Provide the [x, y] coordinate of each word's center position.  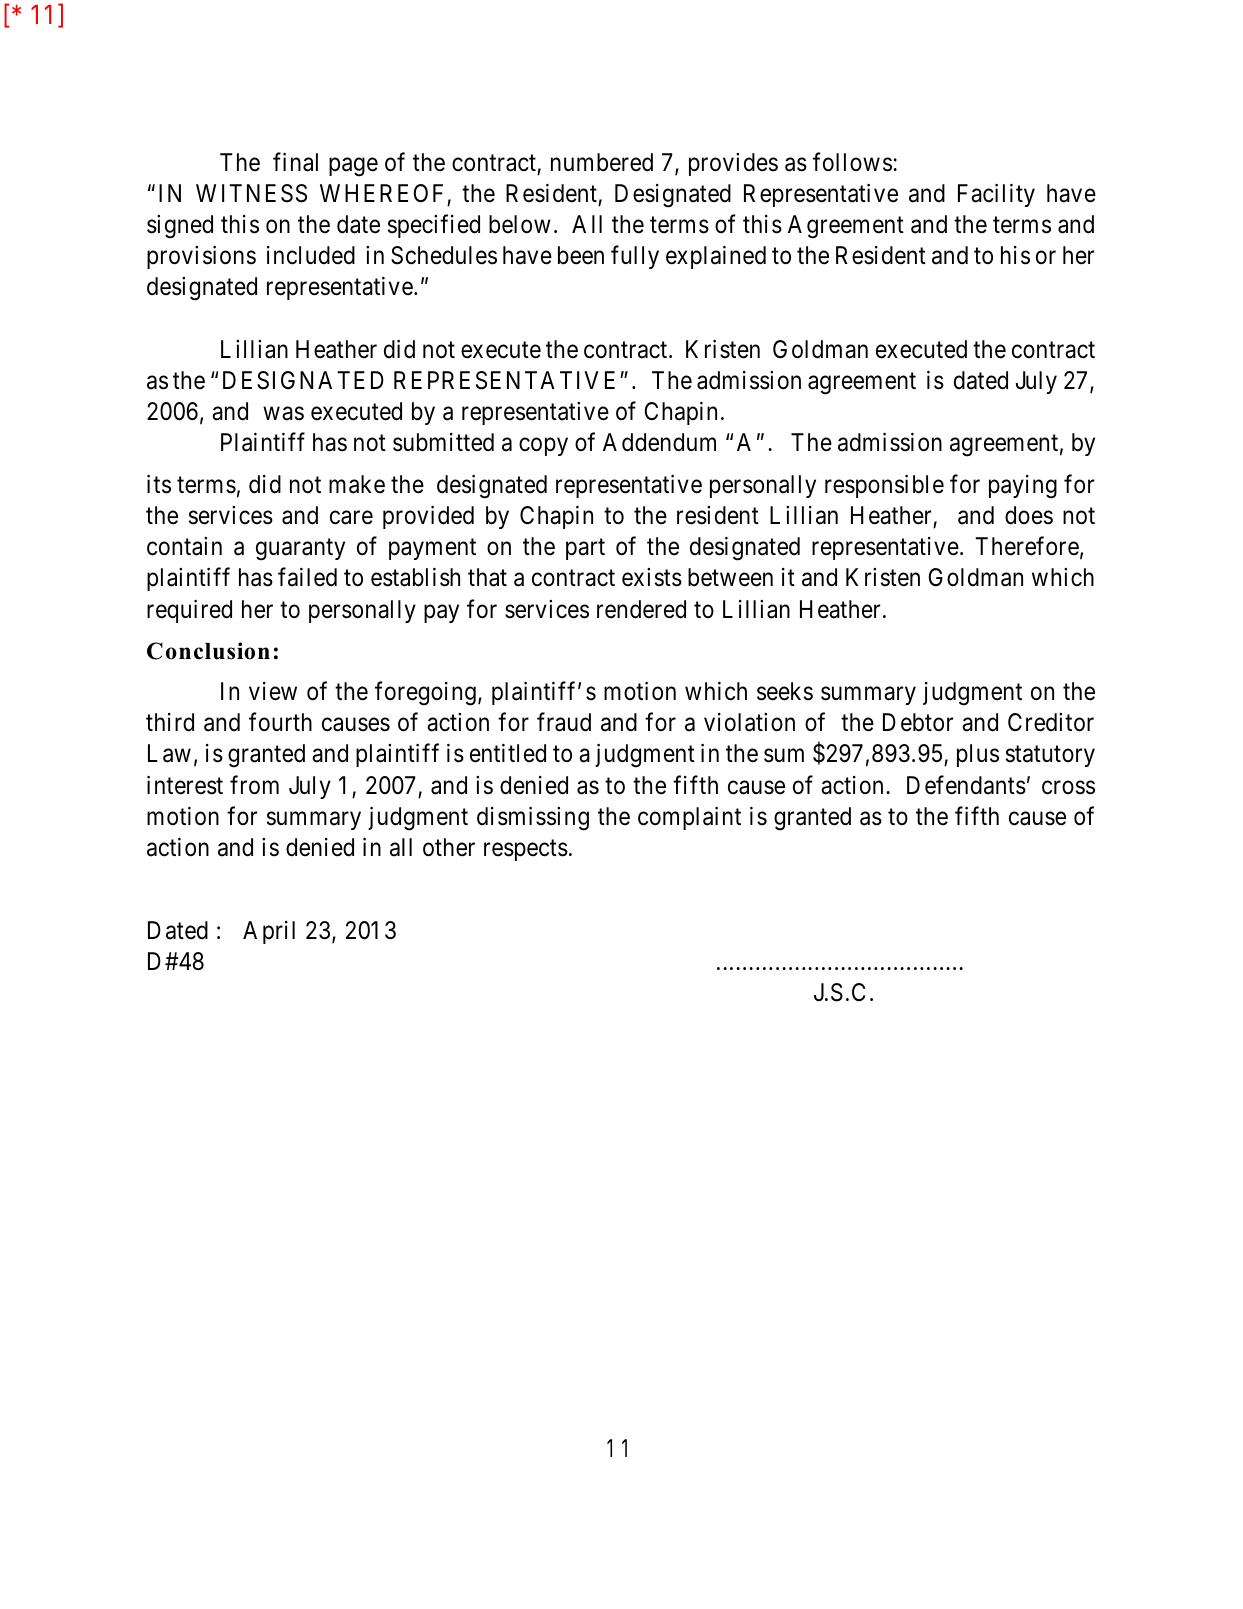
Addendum [659, 442]
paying [1023, 487]
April [269, 932]
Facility [996, 195]
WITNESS [251, 193]
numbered [602, 162]
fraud [564, 722]
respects [526, 850]
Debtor [918, 722]
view [273, 691]
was [283, 414]
